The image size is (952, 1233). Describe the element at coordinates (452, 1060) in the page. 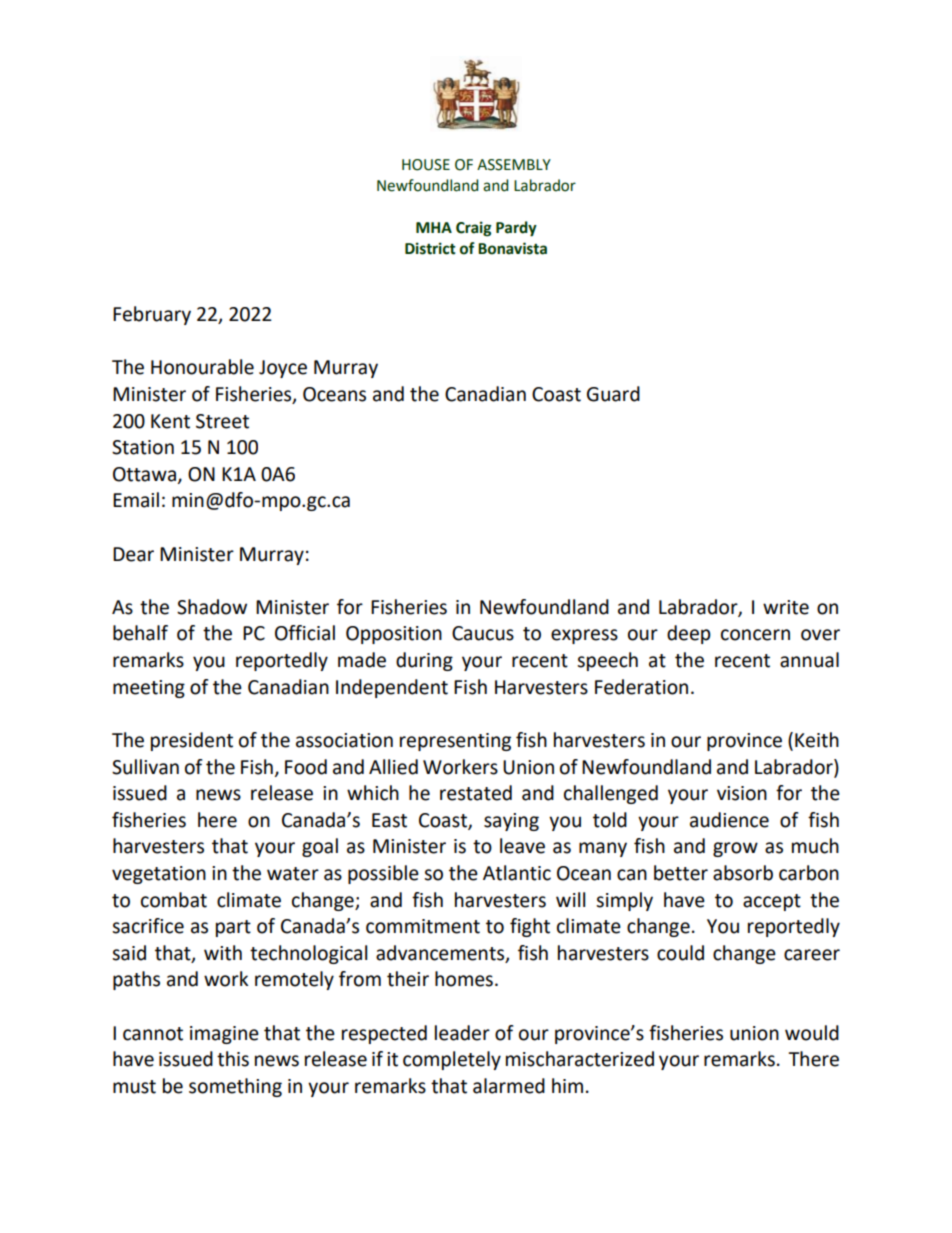

I see `completely` at that location.
